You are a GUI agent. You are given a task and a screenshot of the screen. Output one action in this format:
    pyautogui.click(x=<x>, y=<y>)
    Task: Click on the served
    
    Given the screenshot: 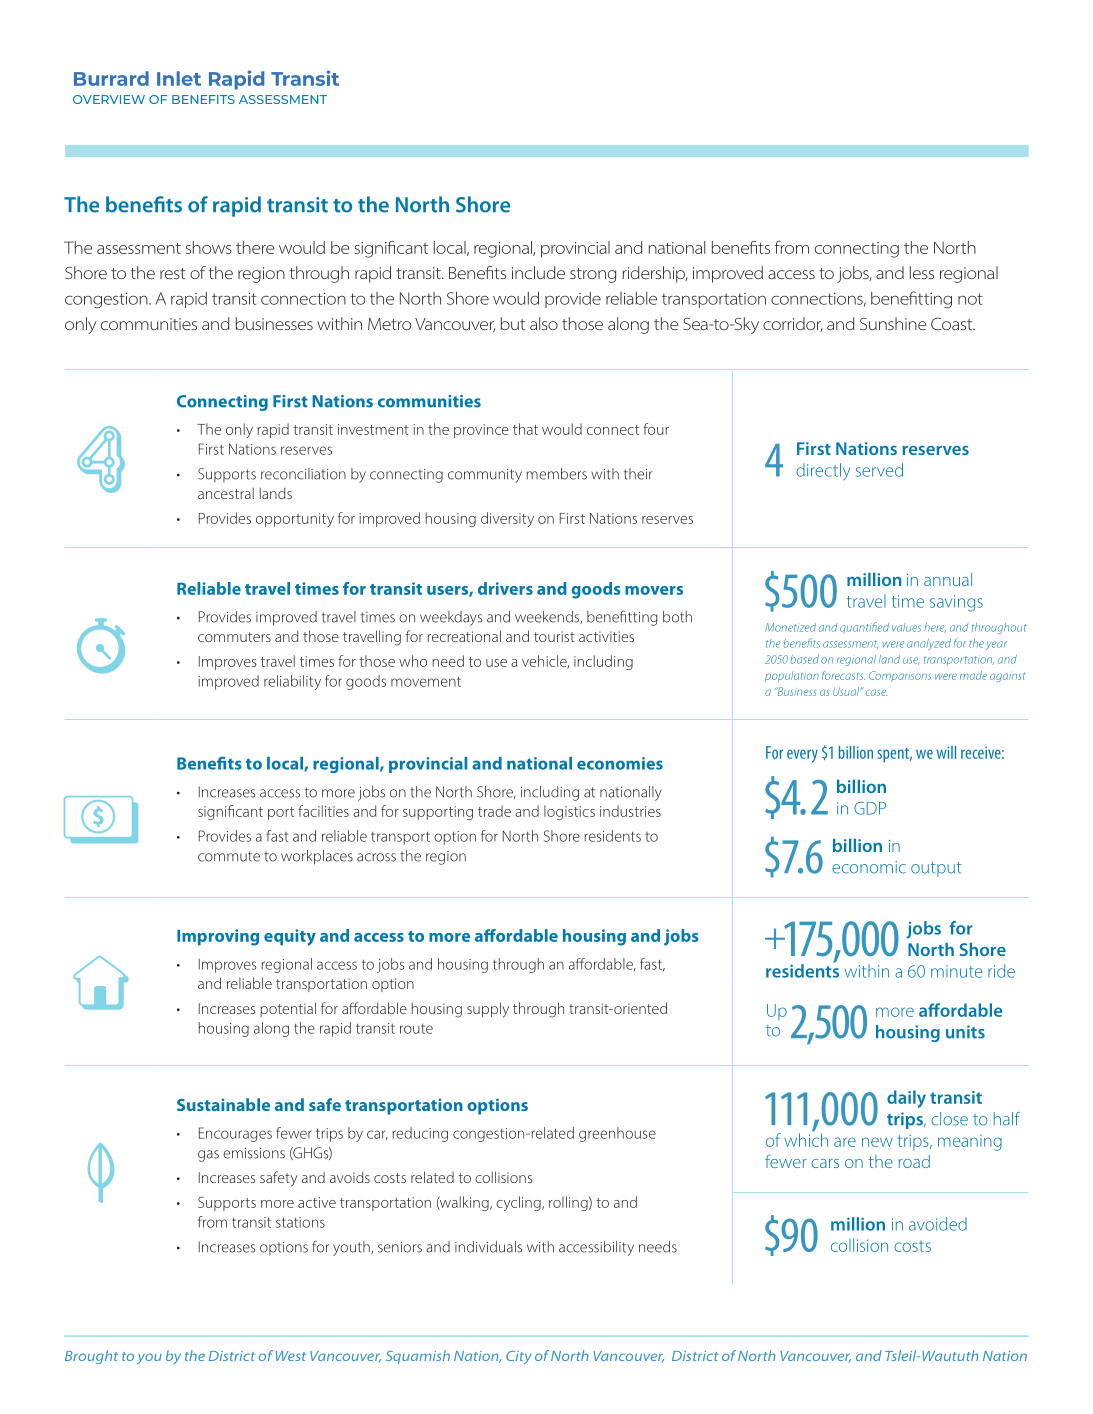 What is the action you would take?
    pyautogui.click(x=879, y=470)
